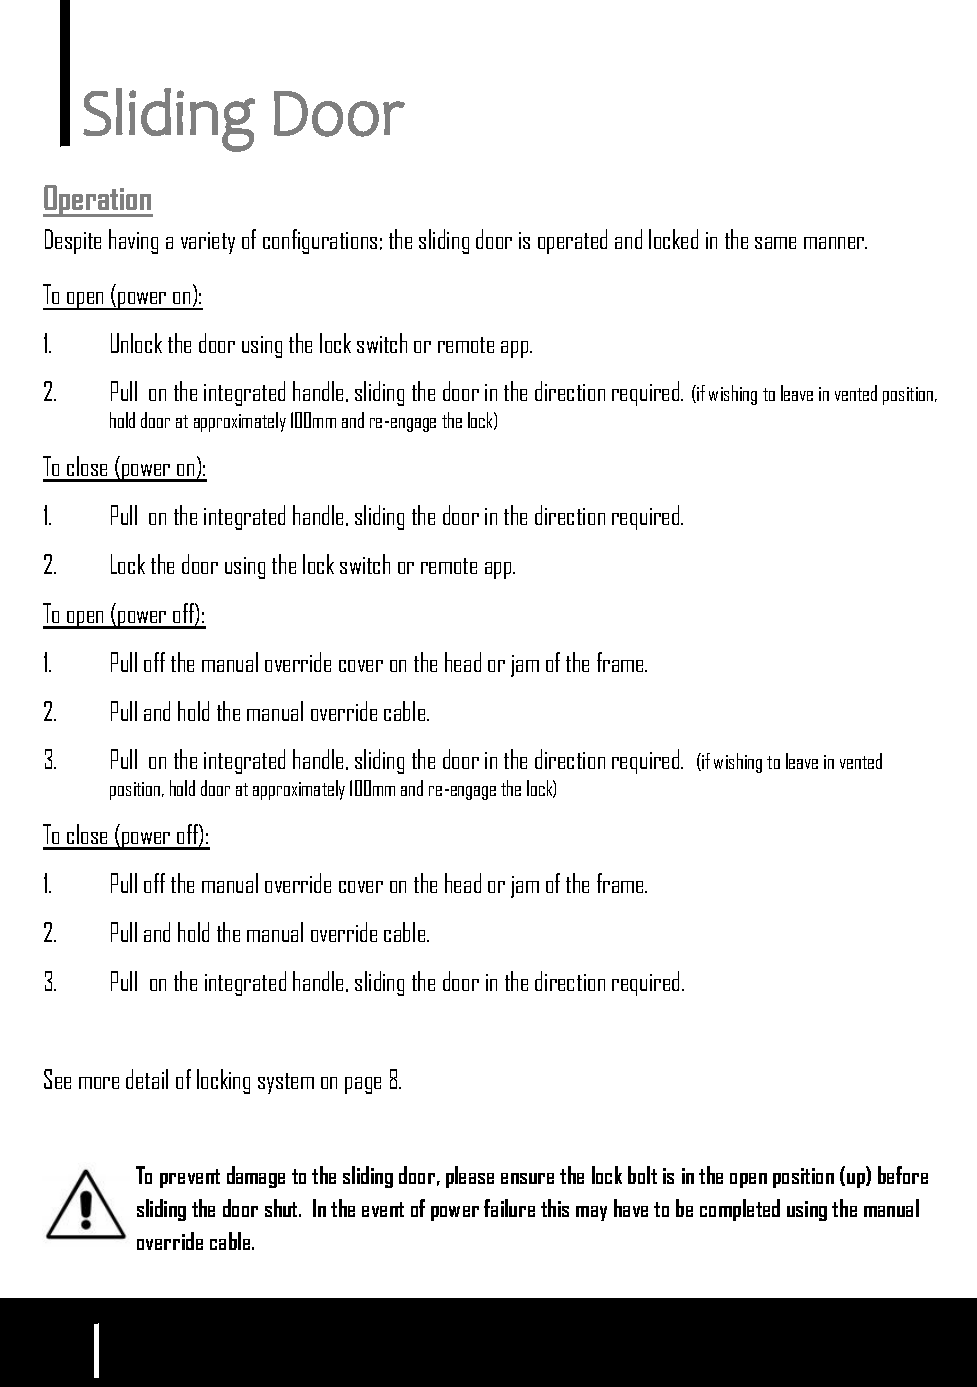  What do you see at coordinates (470, 1177) in the image?
I see `please` at bounding box center [470, 1177].
